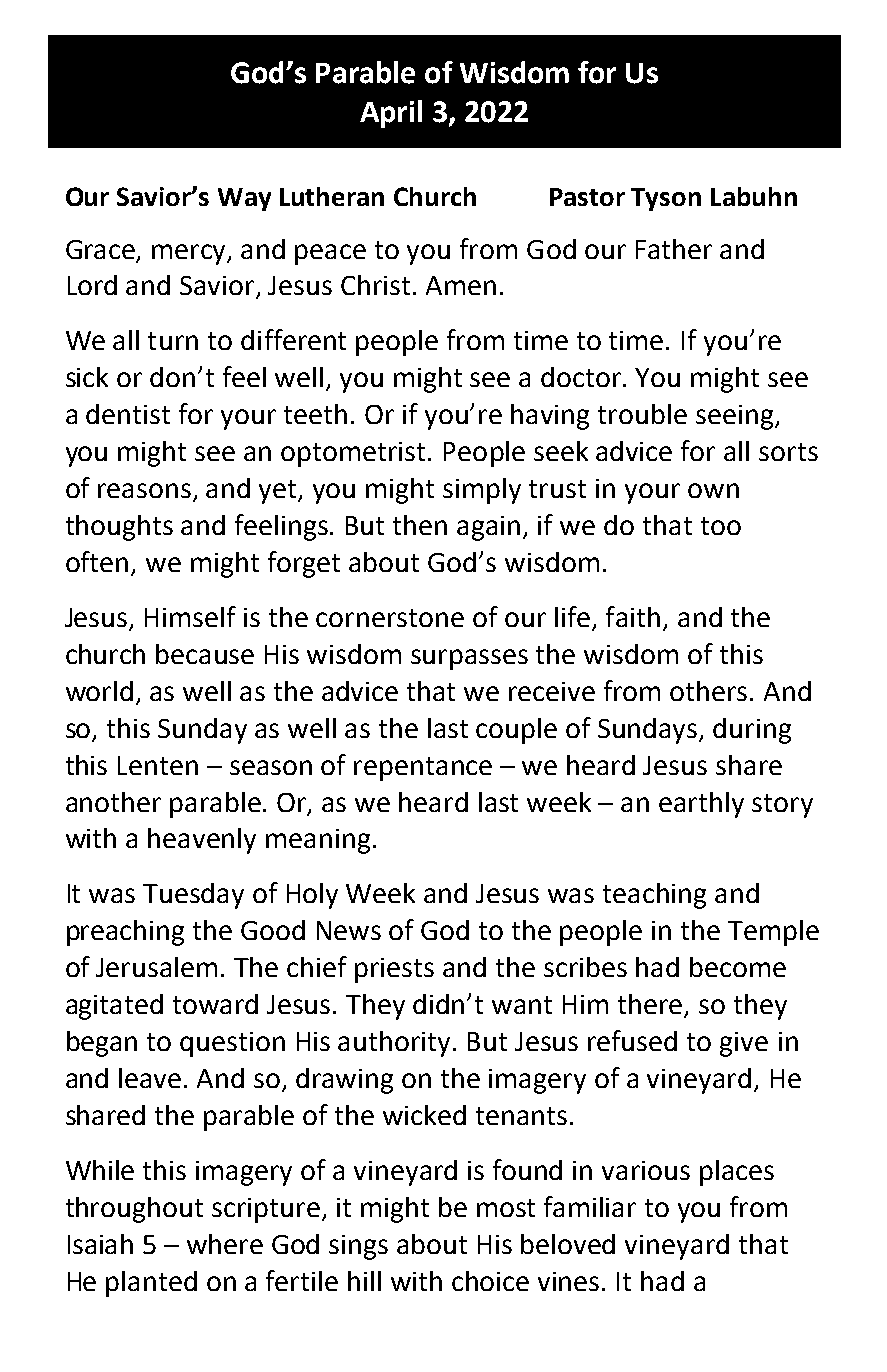 This document has width=887, height=1372. What do you see at coordinates (738, 967) in the document?
I see `become` at bounding box center [738, 967].
